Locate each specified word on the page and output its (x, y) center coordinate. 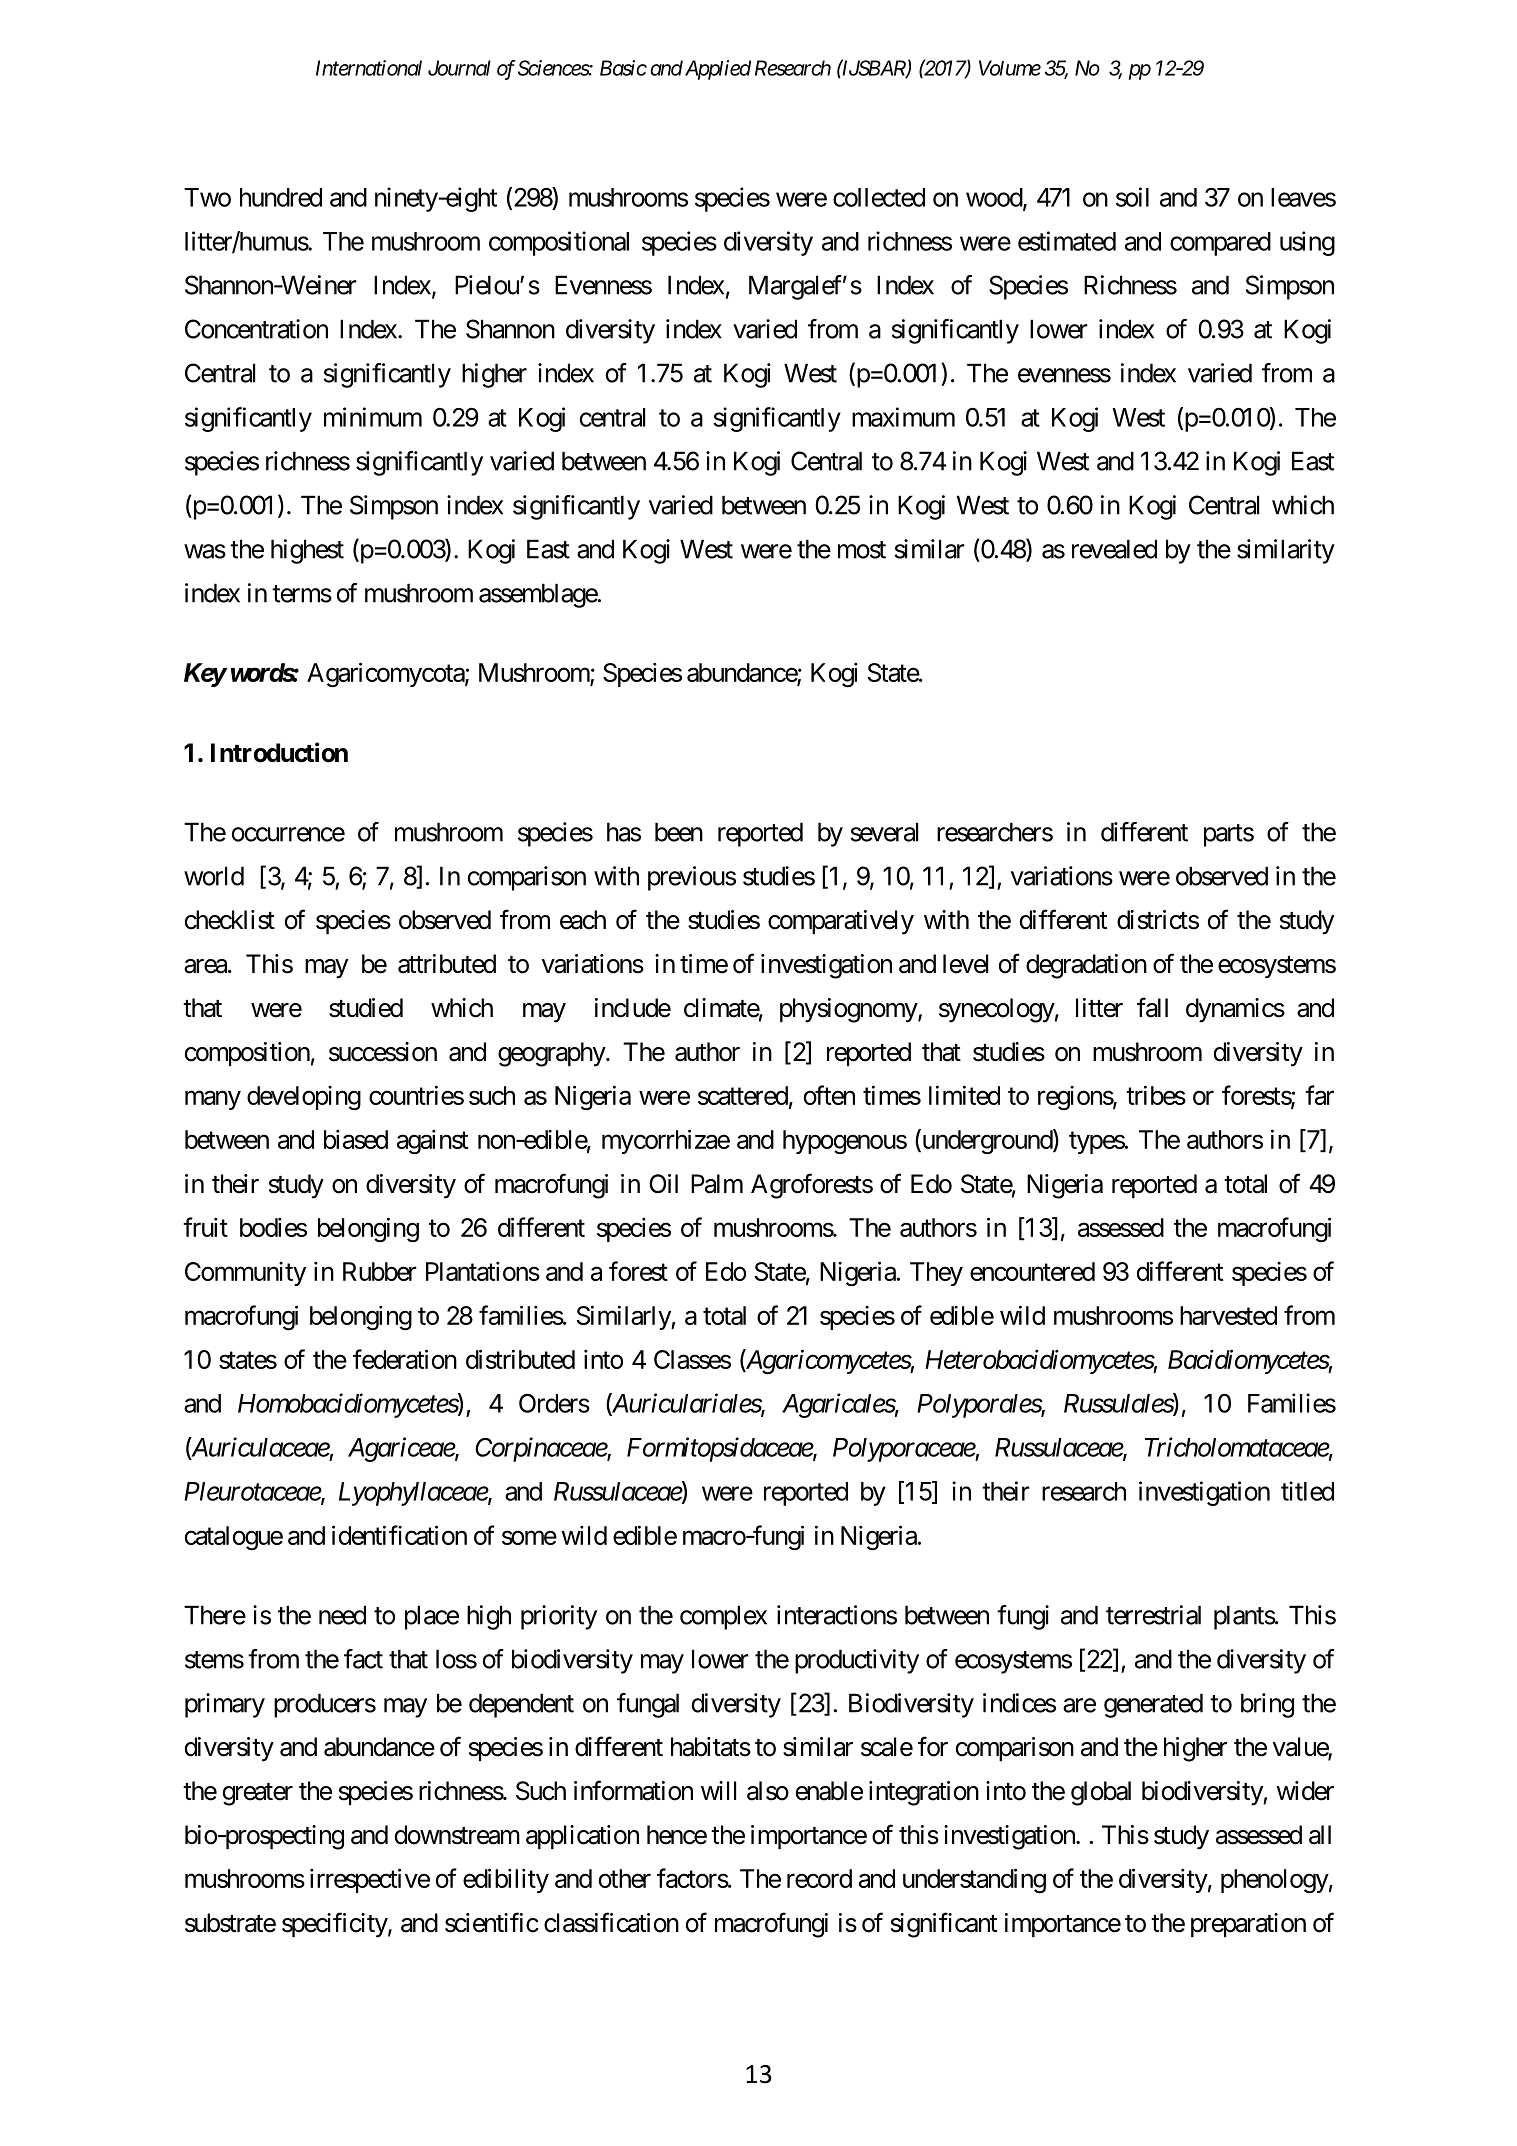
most (862, 550)
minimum (373, 417)
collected (879, 197)
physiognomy (849, 1010)
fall (1152, 1007)
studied (366, 1008)
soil (1132, 197)
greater (258, 1794)
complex (723, 1617)
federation (405, 1359)
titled (1307, 1491)
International (369, 68)
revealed (1114, 549)
